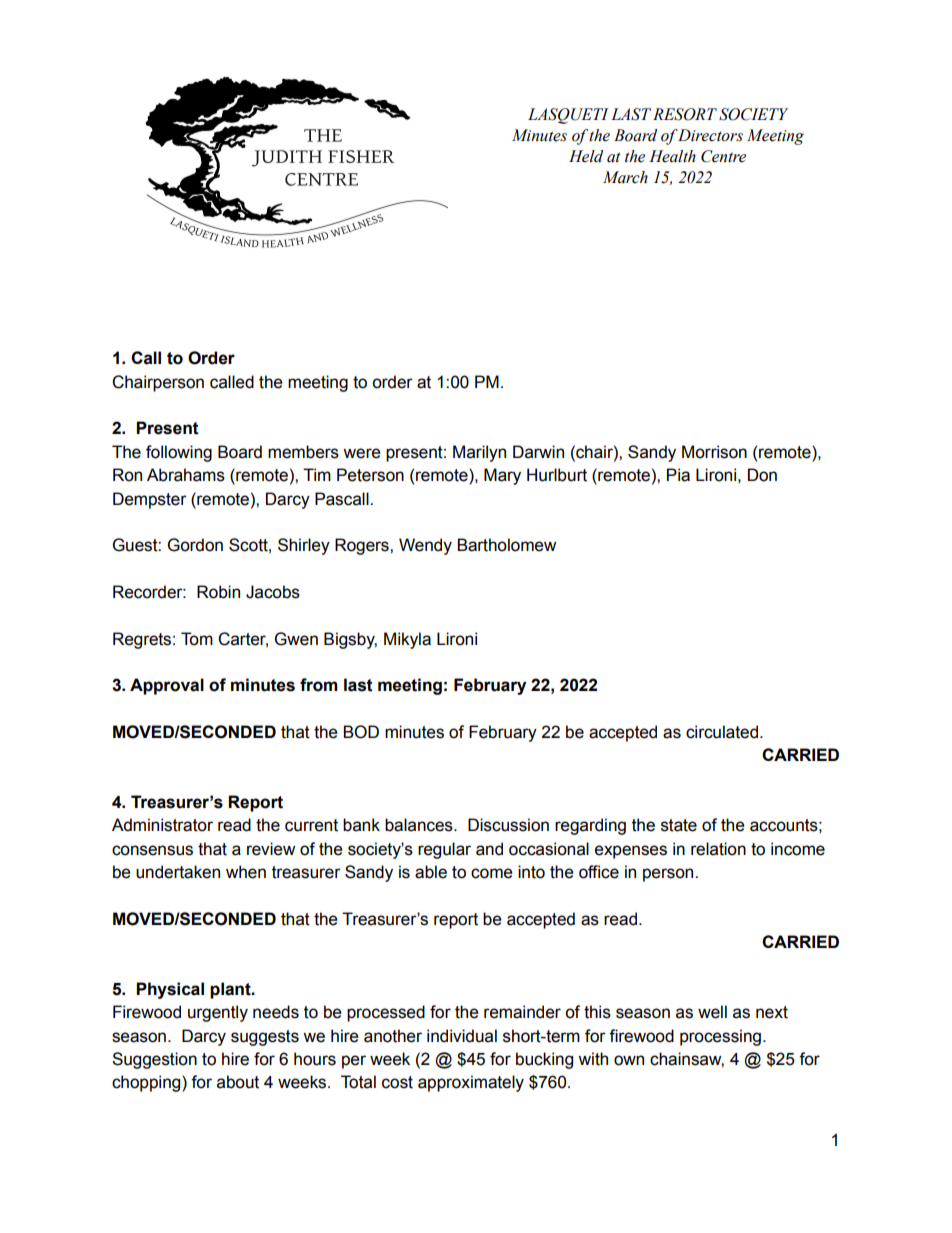 The width and height of the screenshot is (952, 1233). Describe the element at coordinates (444, 850) in the screenshot. I see `regular` at that location.
